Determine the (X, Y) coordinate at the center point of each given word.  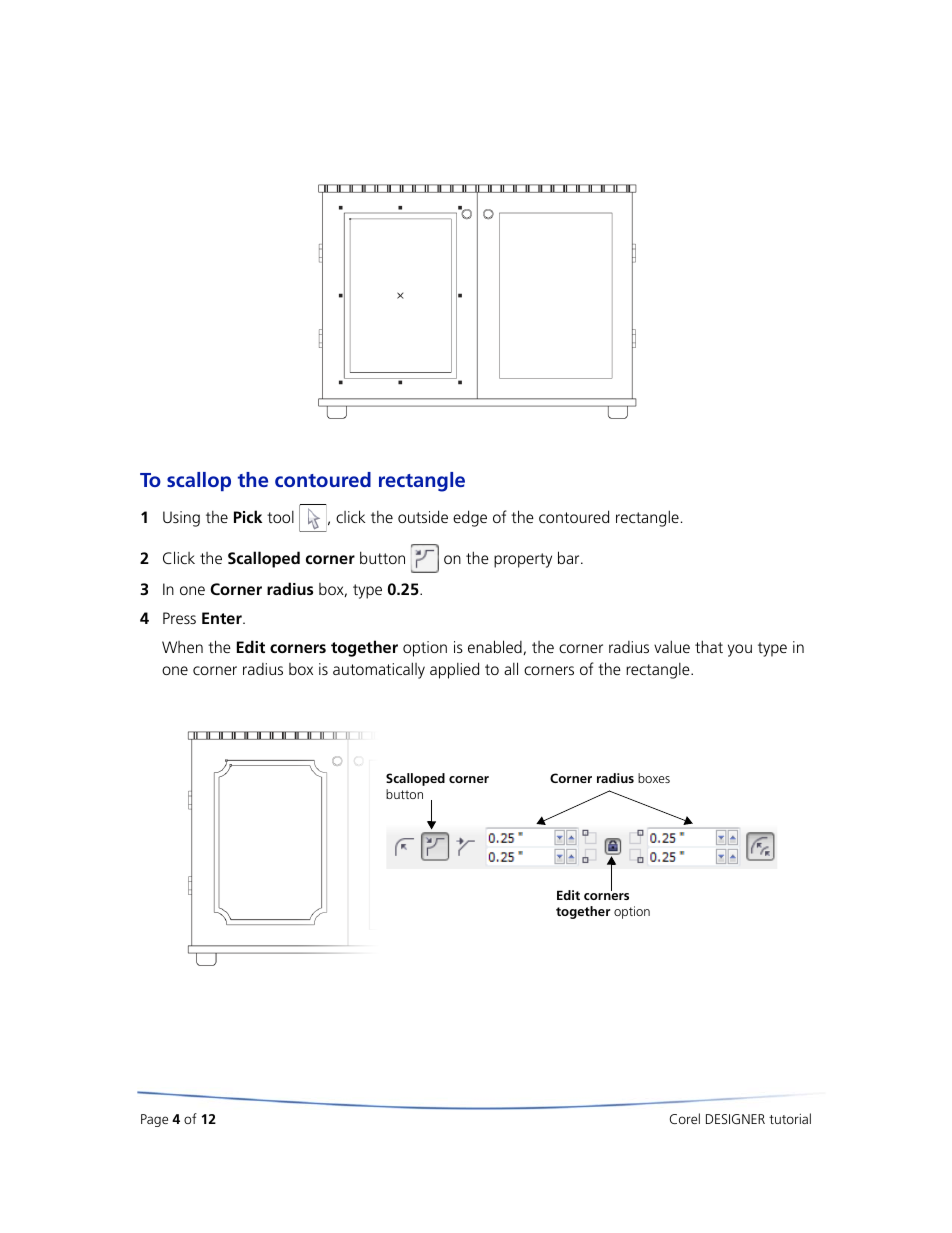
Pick (248, 516)
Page (154, 1120)
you (740, 650)
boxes (654, 778)
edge (470, 518)
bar (570, 557)
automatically (379, 670)
